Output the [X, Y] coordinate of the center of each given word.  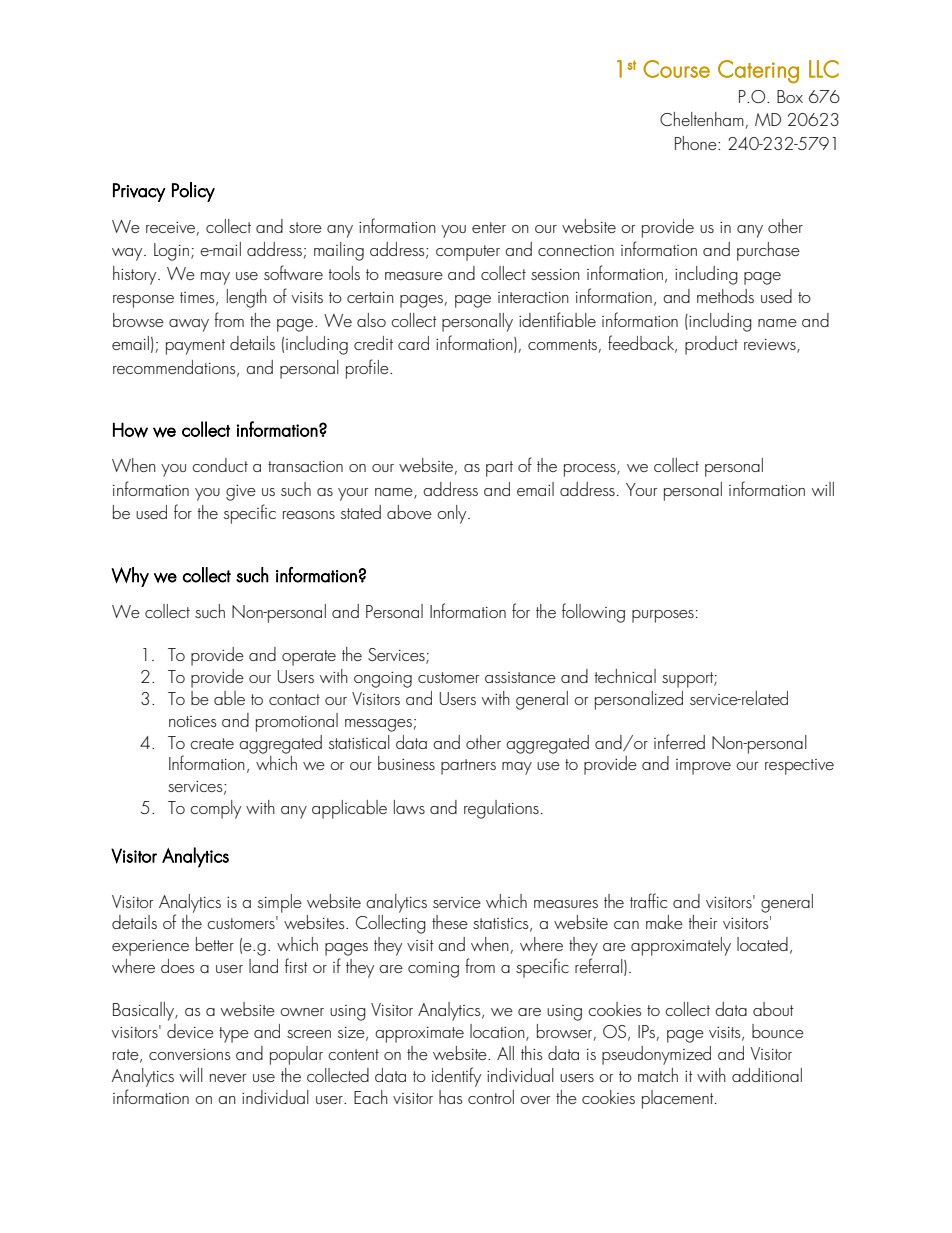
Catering [758, 72]
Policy [193, 192]
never [228, 1078]
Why [130, 577]
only [453, 514]
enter [489, 227]
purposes [663, 616]
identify [456, 1077]
